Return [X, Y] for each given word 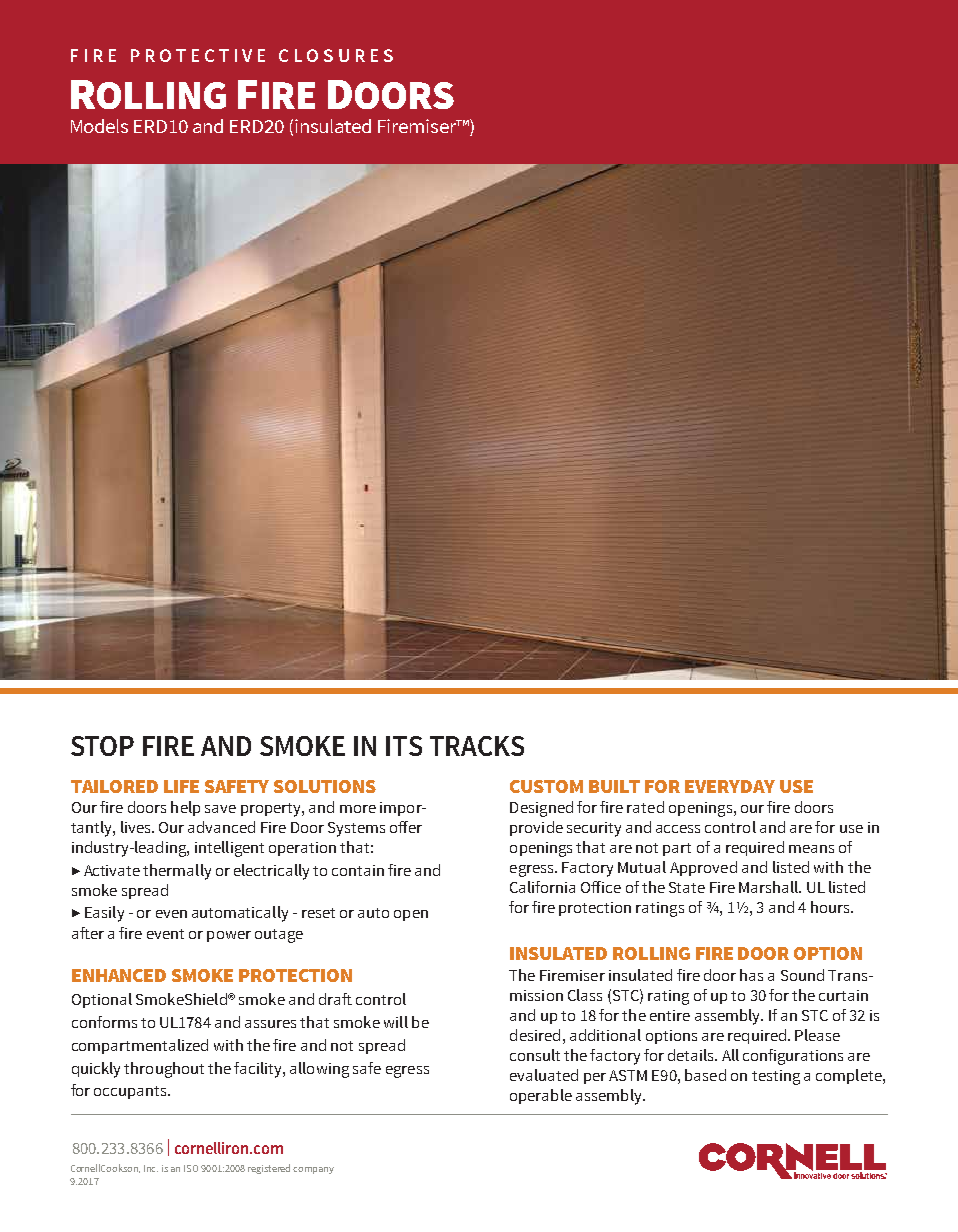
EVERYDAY [730, 786]
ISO [191, 1168]
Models [99, 126]
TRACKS [477, 746]
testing [776, 1077]
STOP [102, 746]
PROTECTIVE [198, 55]
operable [541, 1096]
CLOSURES [336, 55]
